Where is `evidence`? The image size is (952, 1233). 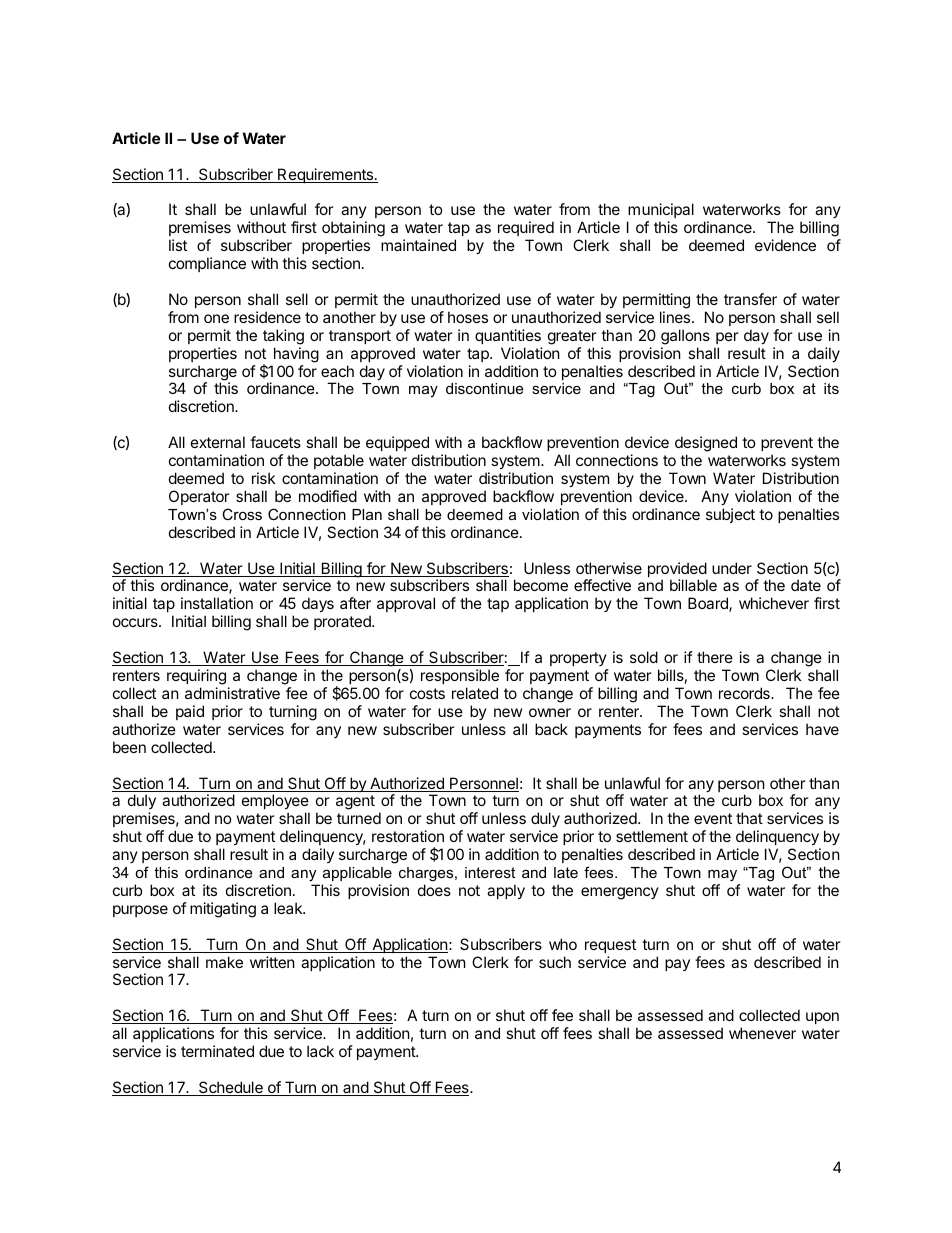 evidence is located at coordinates (785, 245).
